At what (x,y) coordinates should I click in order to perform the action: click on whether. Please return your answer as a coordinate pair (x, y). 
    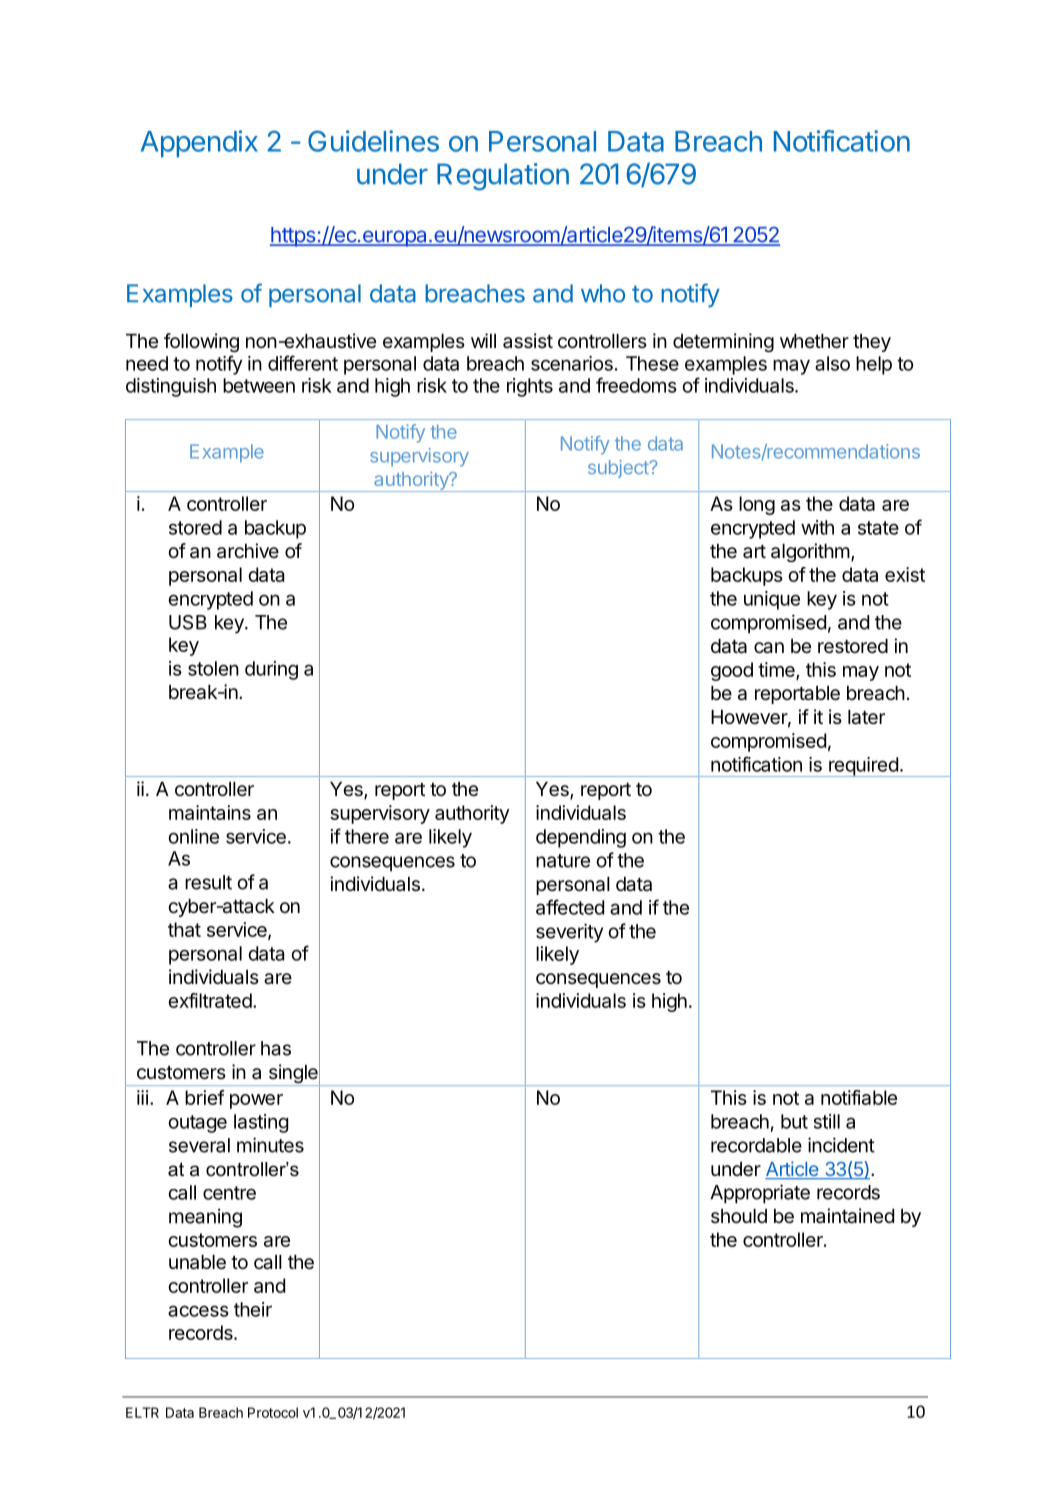
    Looking at the image, I should click on (814, 341).
